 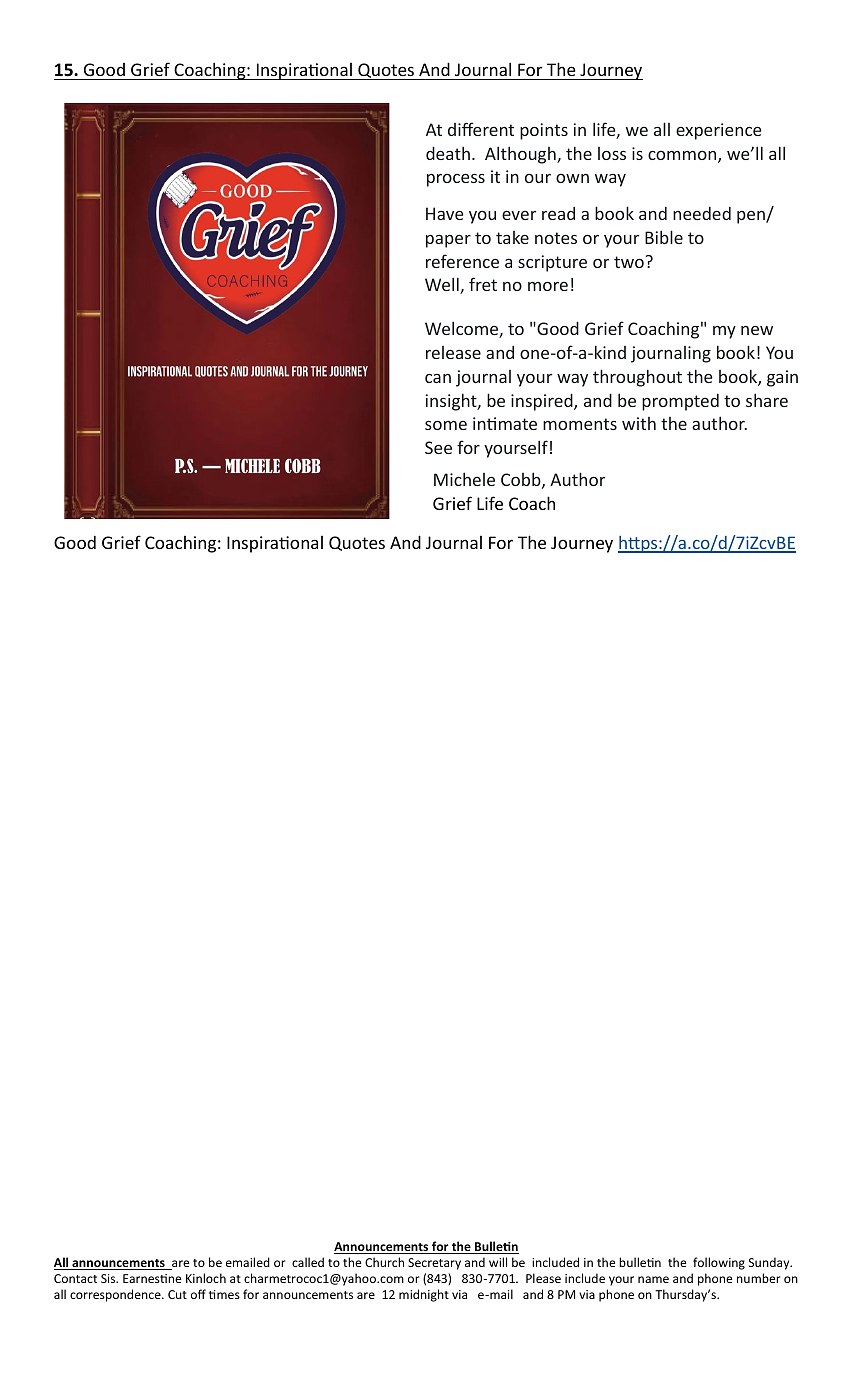 What do you see at coordinates (448, 153) in the screenshot?
I see `death` at bounding box center [448, 153].
